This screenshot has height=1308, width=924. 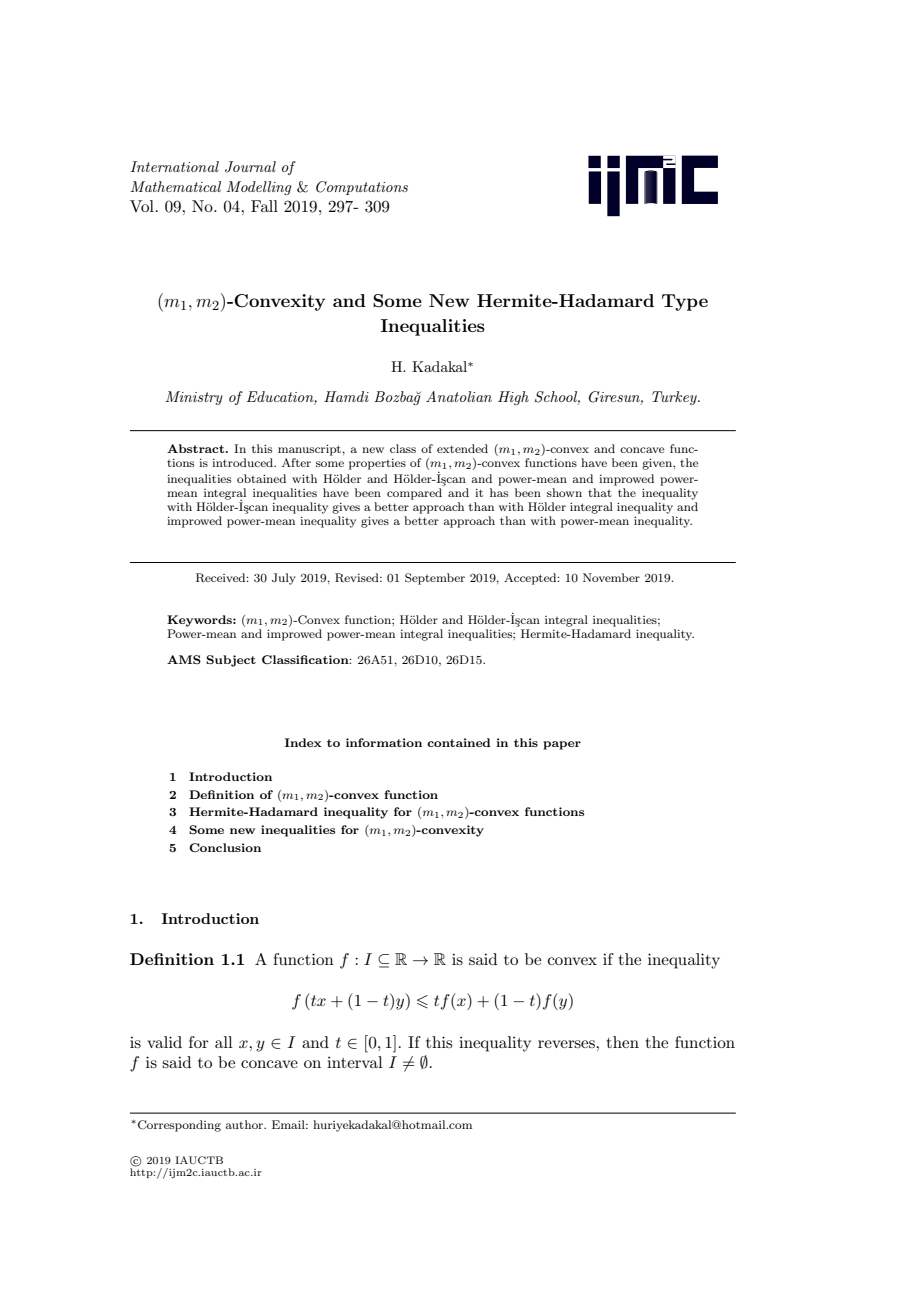 I want to click on interval, so click(x=355, y=1062).
